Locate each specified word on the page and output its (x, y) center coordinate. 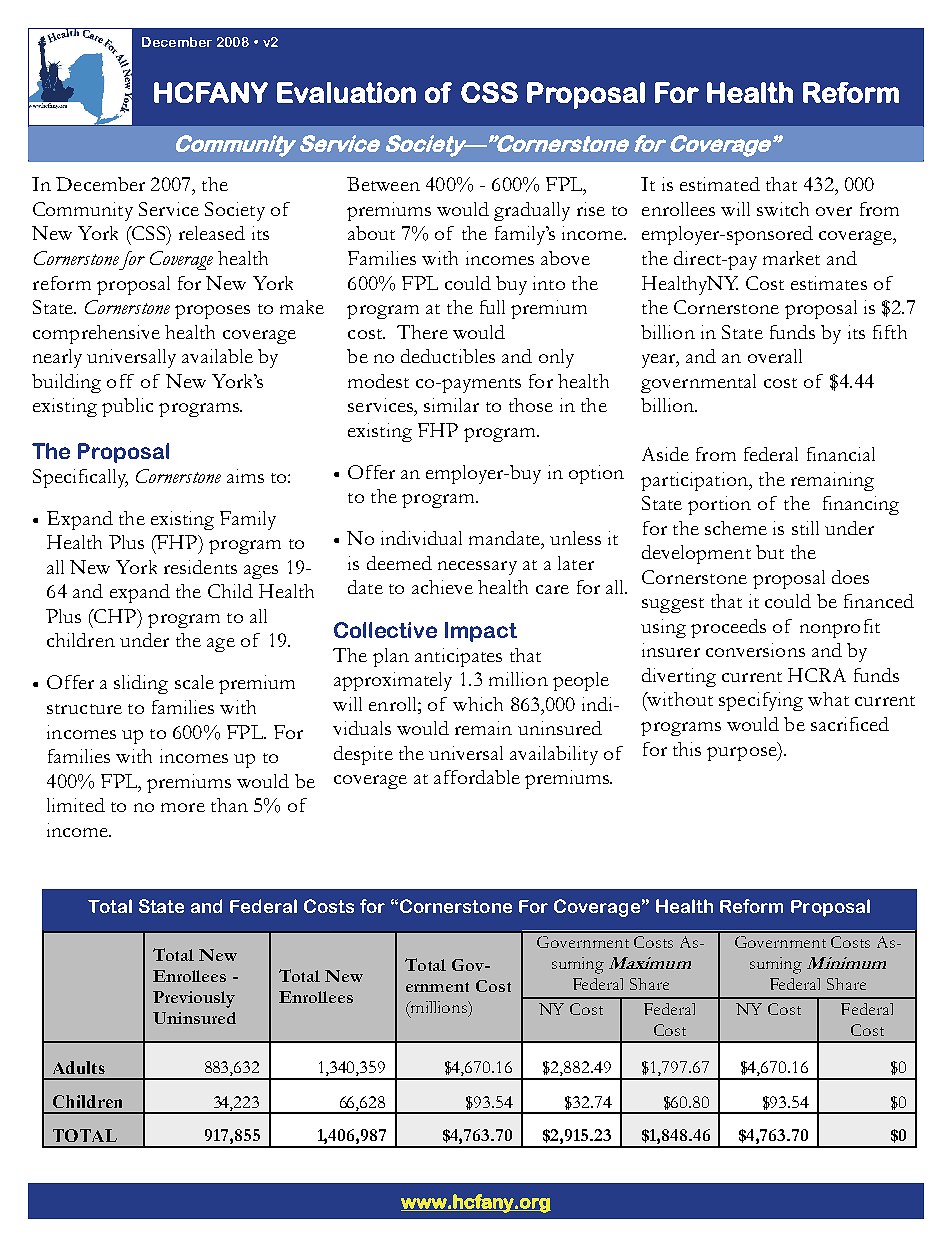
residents (200, 567)
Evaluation (346, 92)
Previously (194, 999)
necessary (477, 568)
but (770, 552)
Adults (79, 1067)
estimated (720, 184)
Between (383, 184)
